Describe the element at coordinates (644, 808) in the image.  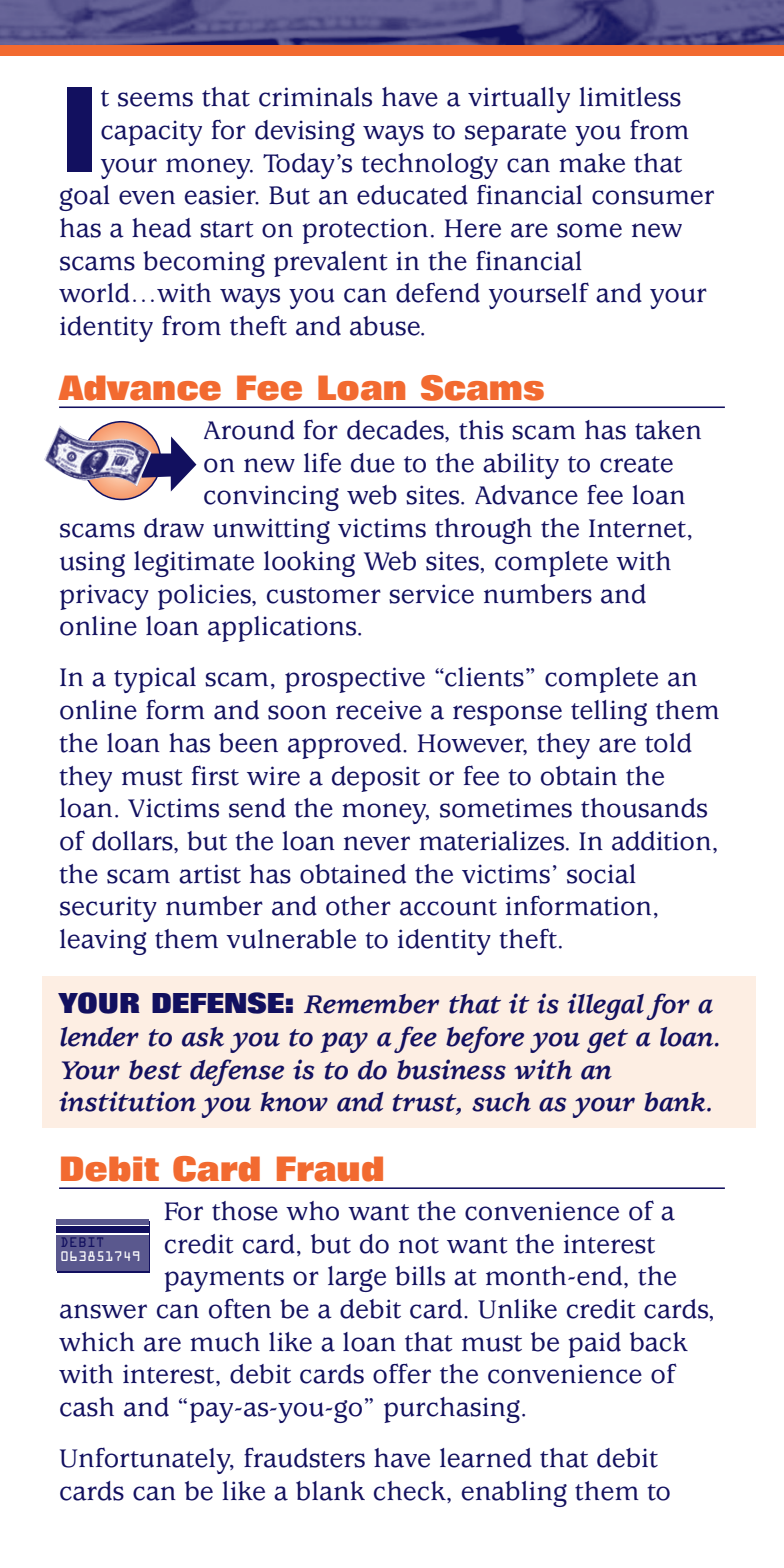
I see `thousands` at that location.
